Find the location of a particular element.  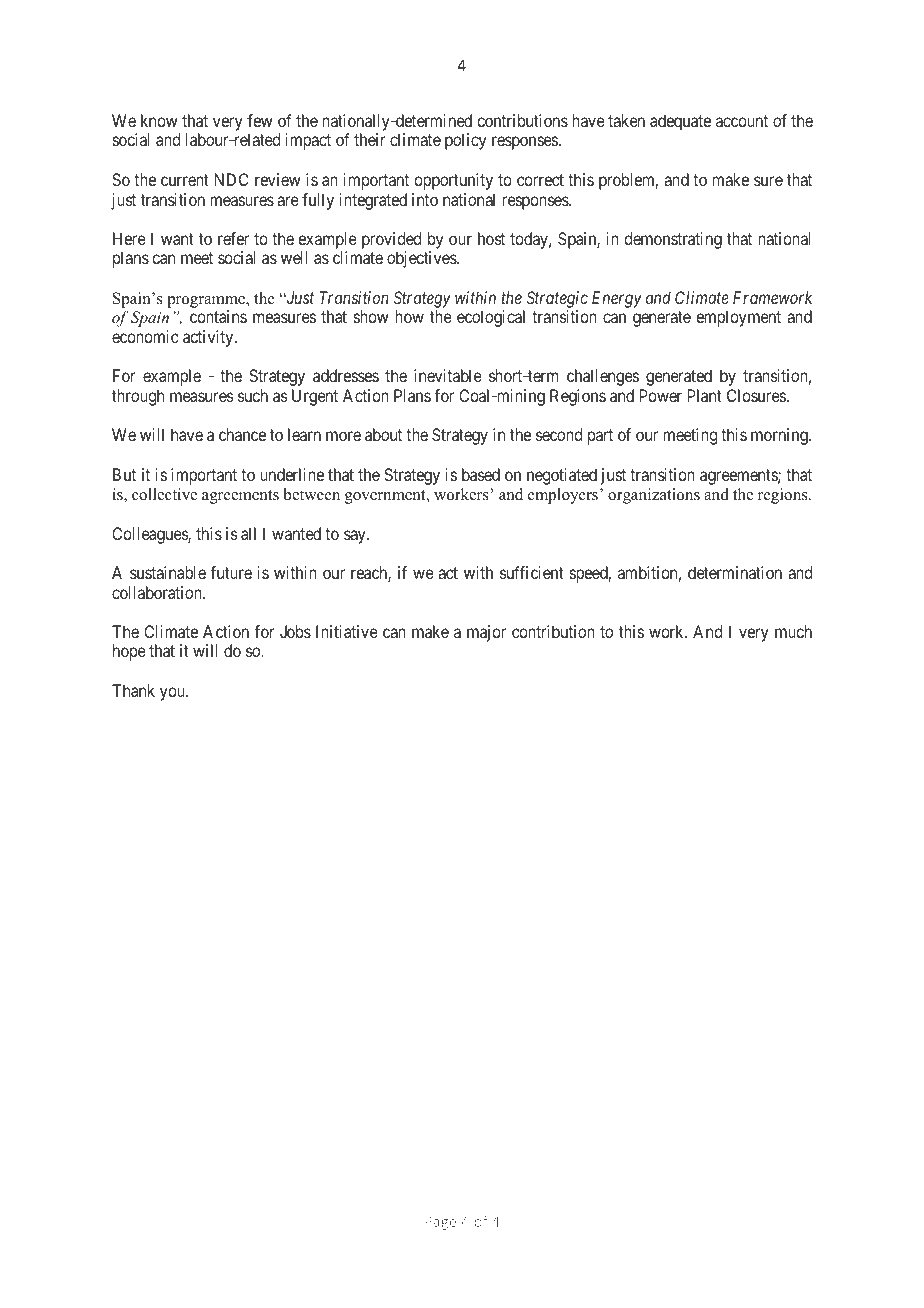

NDC is located at coordinates (231, 179).
